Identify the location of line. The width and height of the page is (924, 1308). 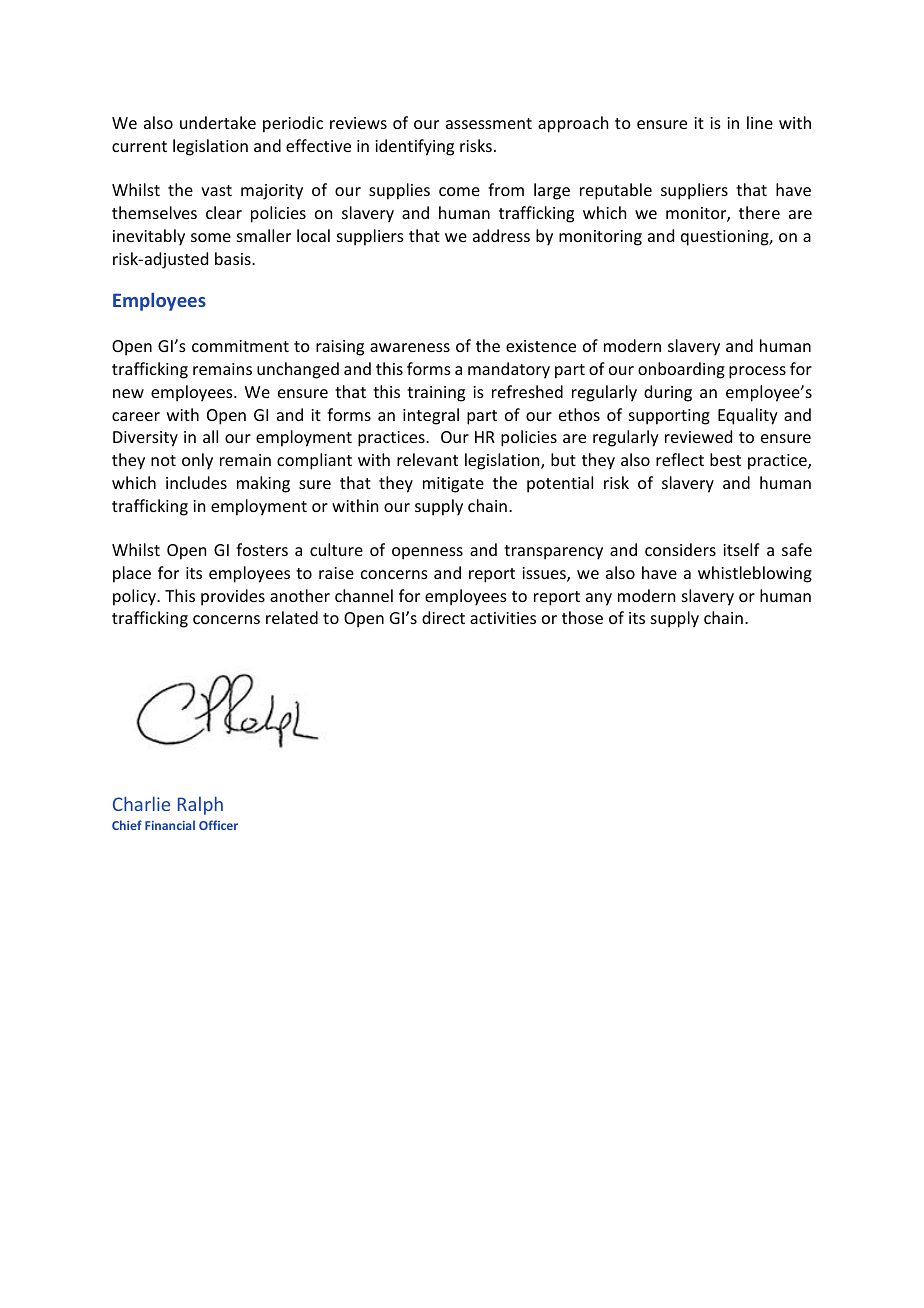
(760, 122).
